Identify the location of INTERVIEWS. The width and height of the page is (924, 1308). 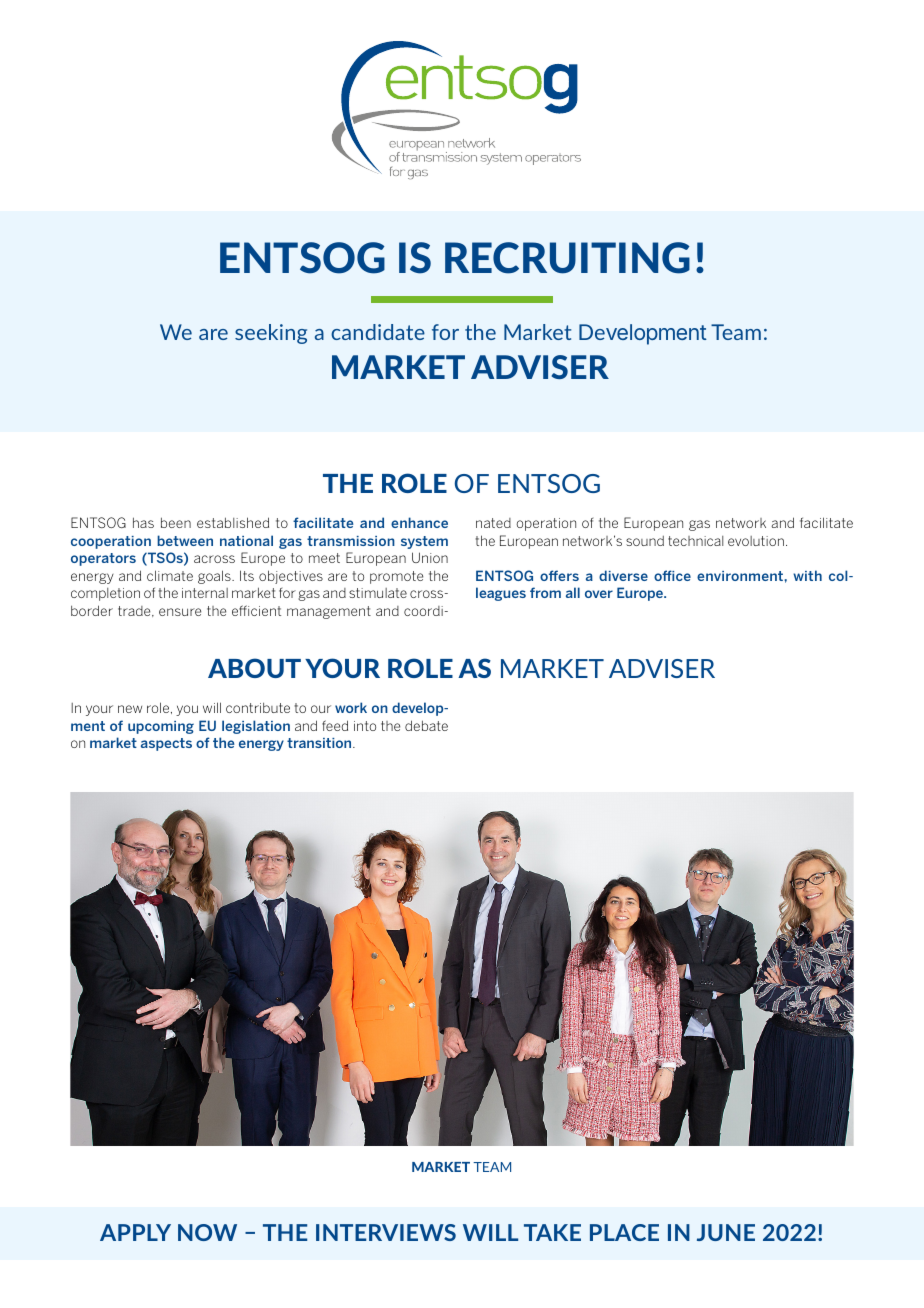
(386, 1232).
